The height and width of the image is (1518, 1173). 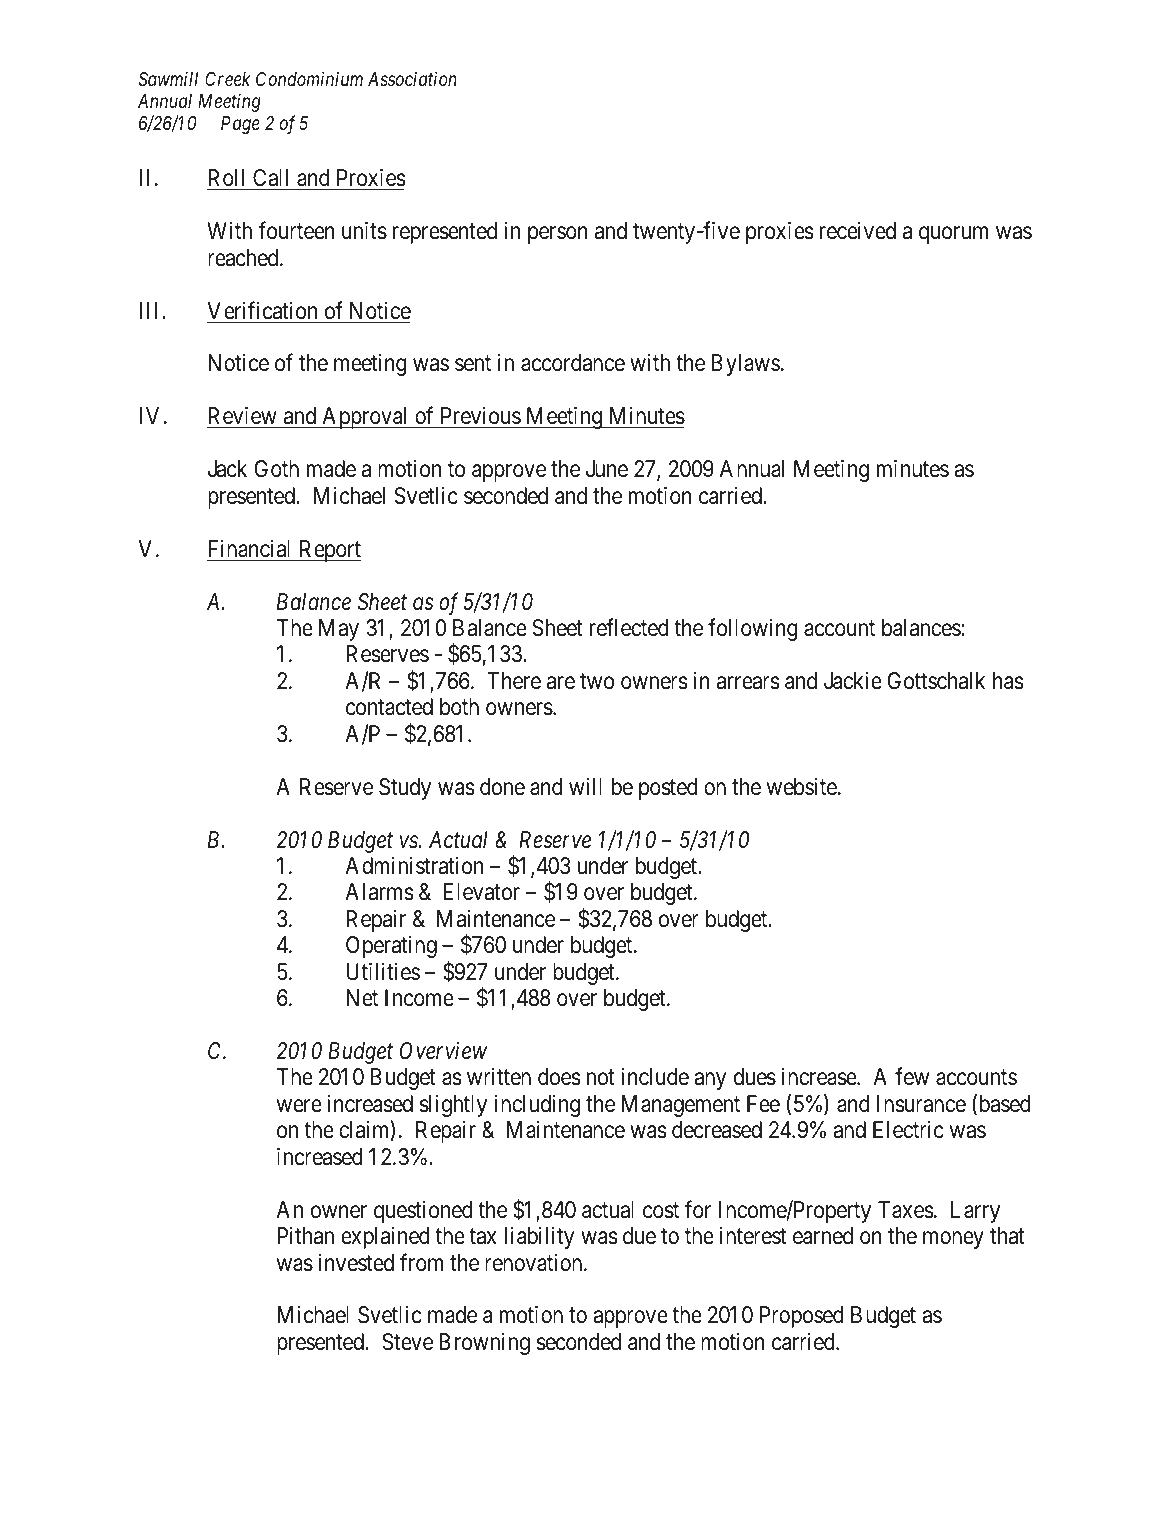 I want to click on contacted, so click(x=389, y=707).
